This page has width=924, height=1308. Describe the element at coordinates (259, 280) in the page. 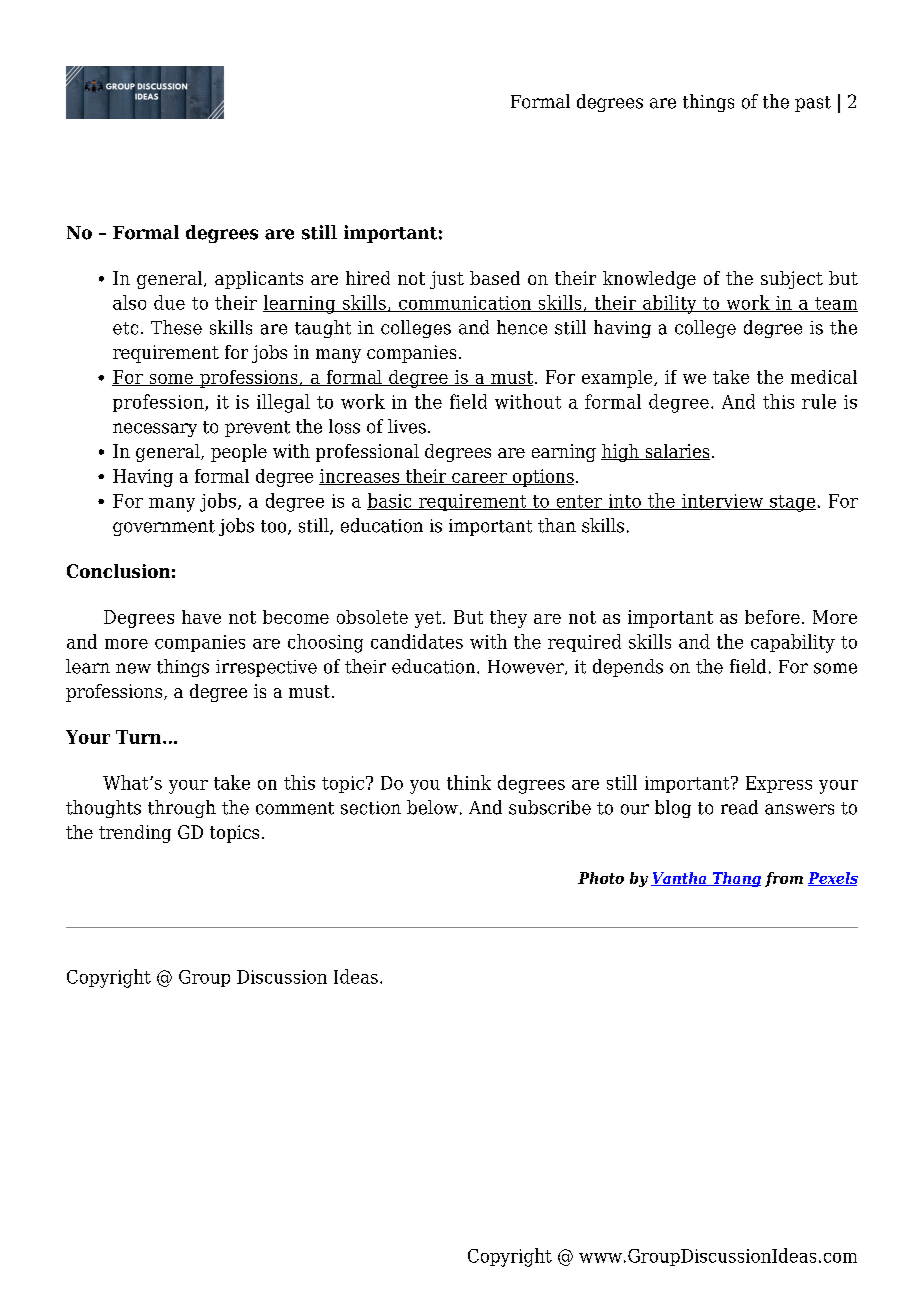

I see `applicants` at that location.
